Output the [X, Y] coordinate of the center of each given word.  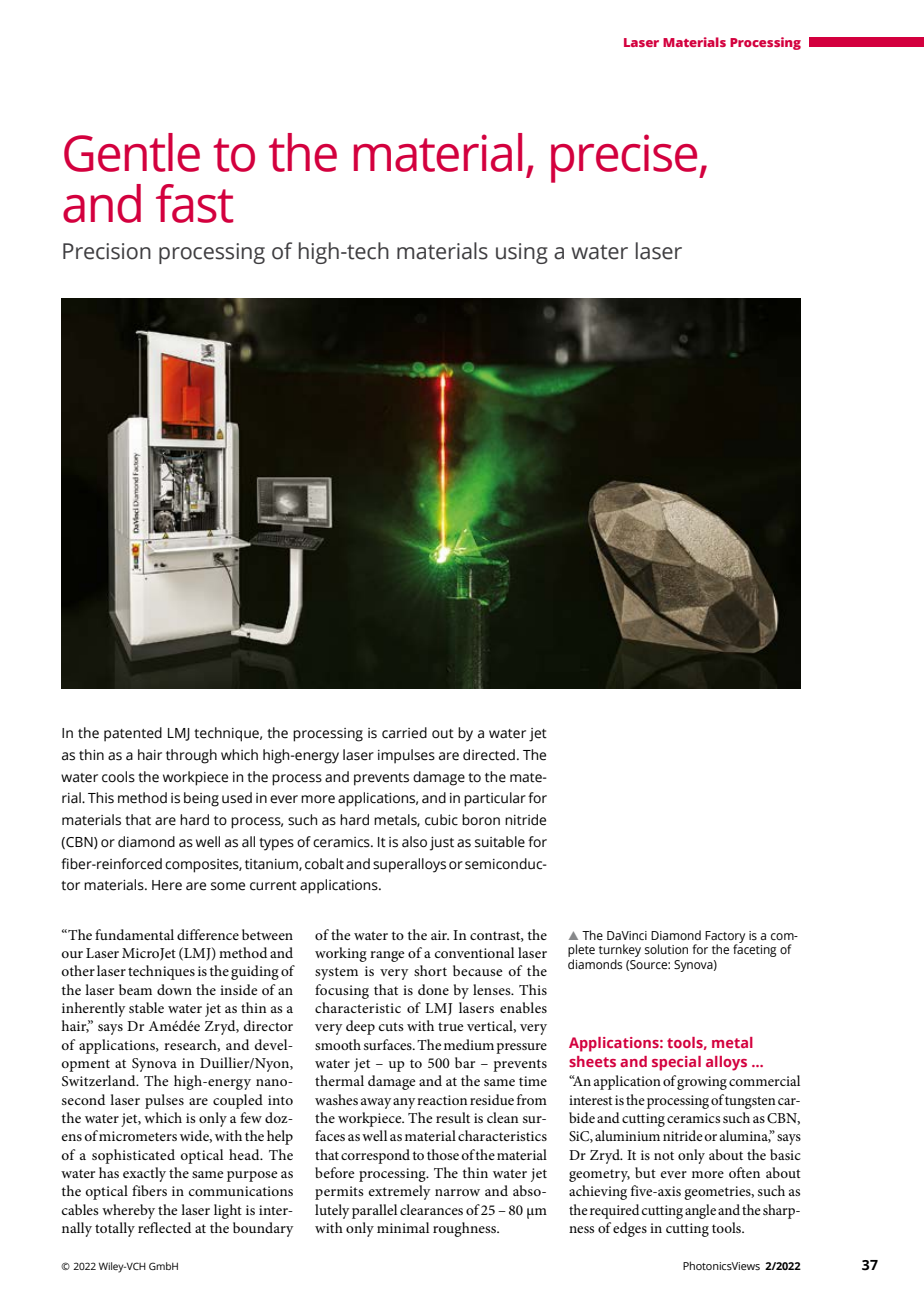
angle [700, 1211]
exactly [144, 1174]
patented [133, 734]
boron [481, 820]
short [430, 970]
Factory [725, 938]
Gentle [132, 152]
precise [625, 158]
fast [194, 203]
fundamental [134, 934]
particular [495, 799]
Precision [107, 251]
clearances [431, 1209]
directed [489, 755]
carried [404, 733]
